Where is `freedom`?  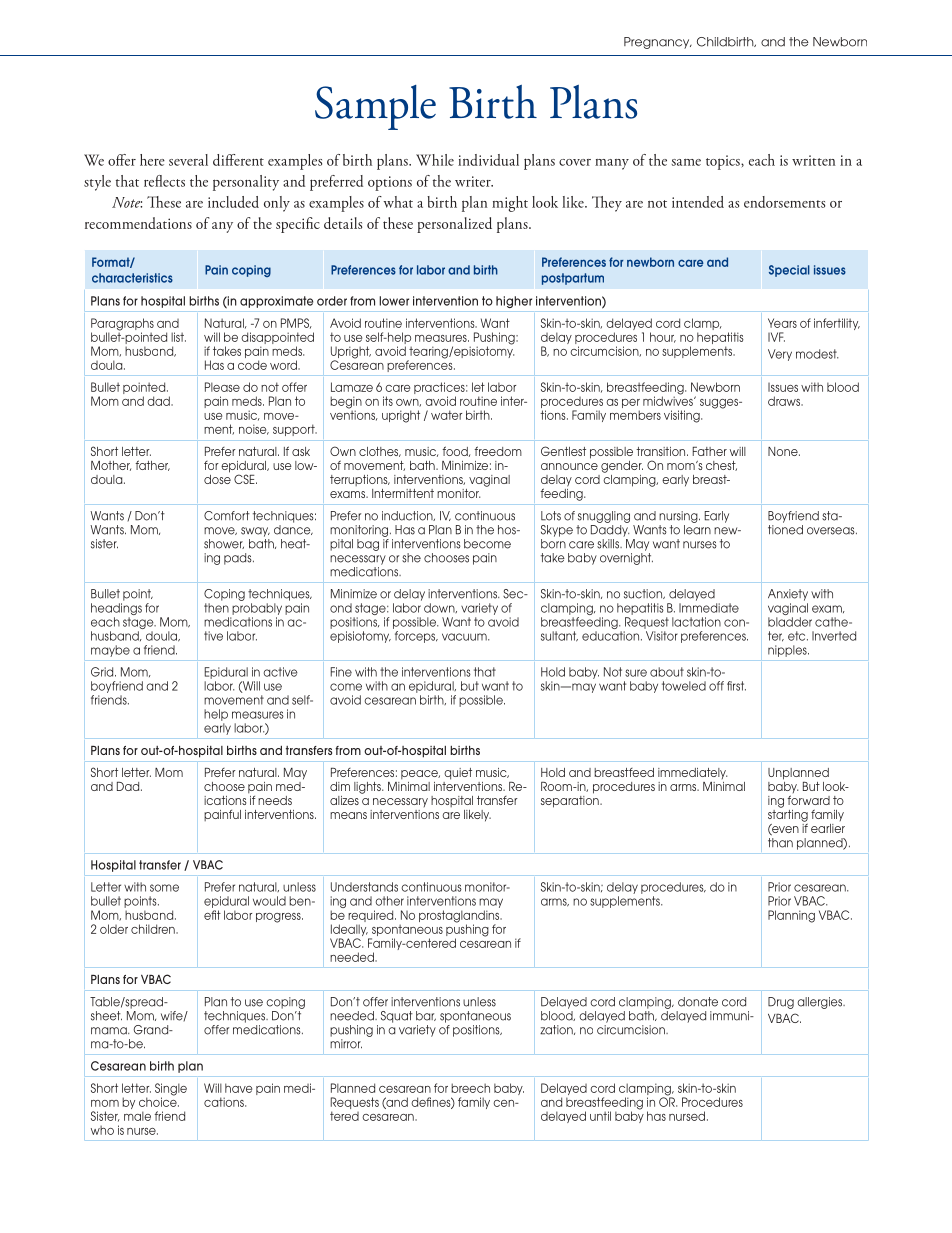
freedom is located at coordinates (498, 451).
